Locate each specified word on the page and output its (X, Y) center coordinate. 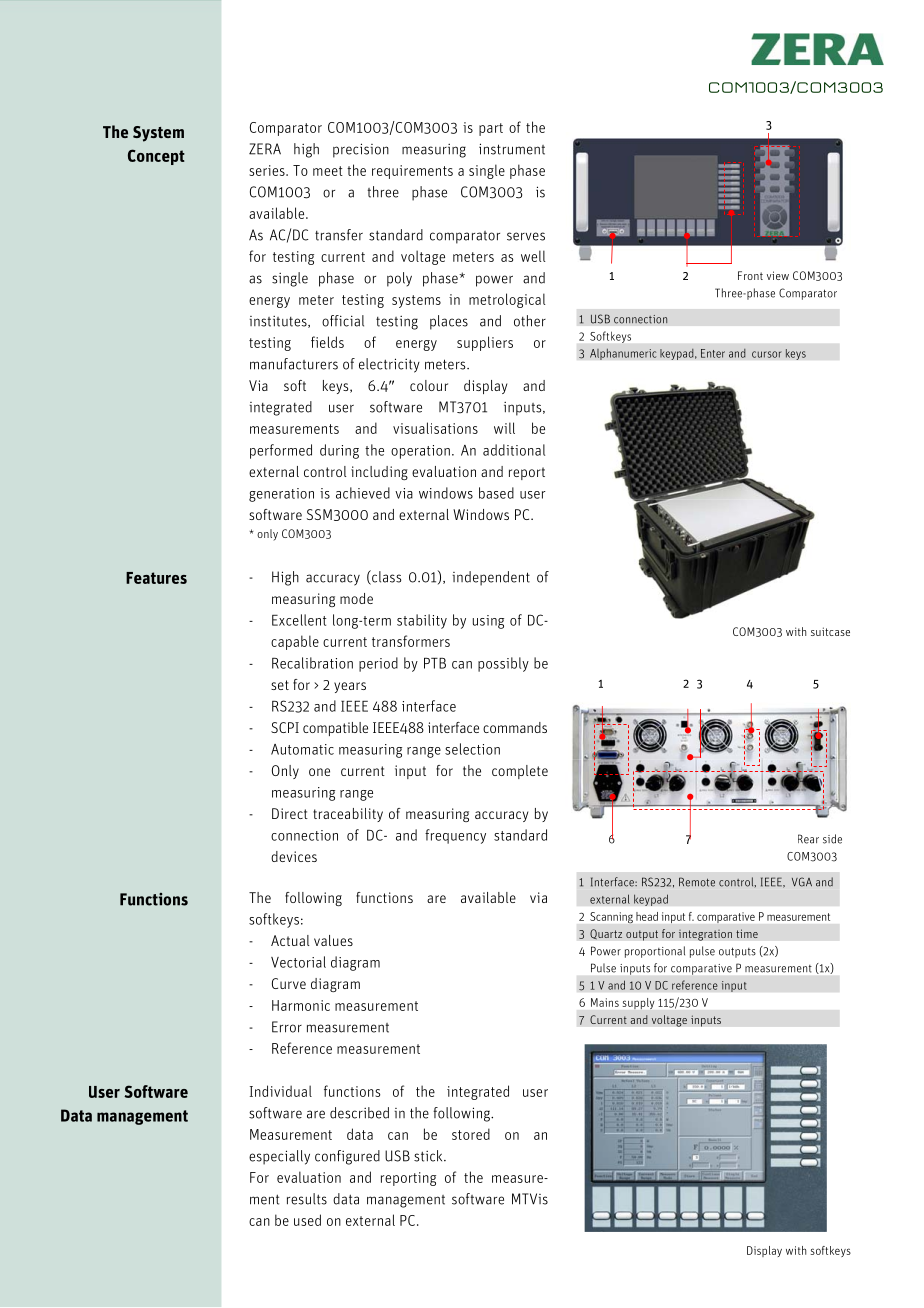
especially (279, 1157)
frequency (455, 836)
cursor (767, 354)
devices (294, 856)
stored (471, 1134)
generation (281, 495)
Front (750, 275)
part (491, 129)
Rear (808, 839)
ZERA (265, 149)
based (496, 493)
